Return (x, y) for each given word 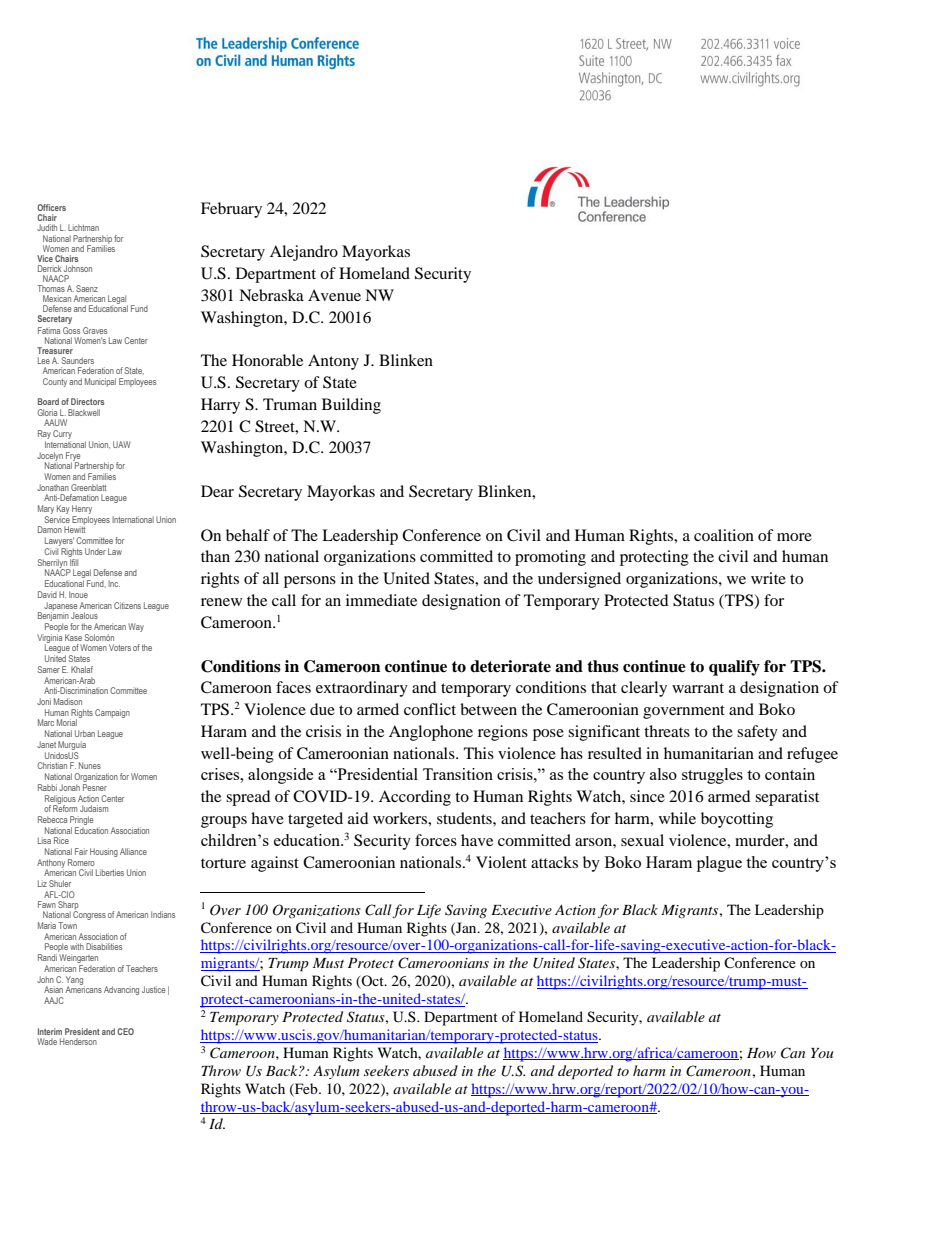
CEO (125, 1031)
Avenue (334, 295)
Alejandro (304, 253)
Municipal (100, 382)
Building (351, 406)
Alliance (133, 851)
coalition (724, 535)
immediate (381, 600)
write (768, 578)
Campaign (112, 713)
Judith (47, 227)
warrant (698, 688)
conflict (430, 709)
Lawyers (59, 543)
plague (719, 864)
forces (436, 840)
